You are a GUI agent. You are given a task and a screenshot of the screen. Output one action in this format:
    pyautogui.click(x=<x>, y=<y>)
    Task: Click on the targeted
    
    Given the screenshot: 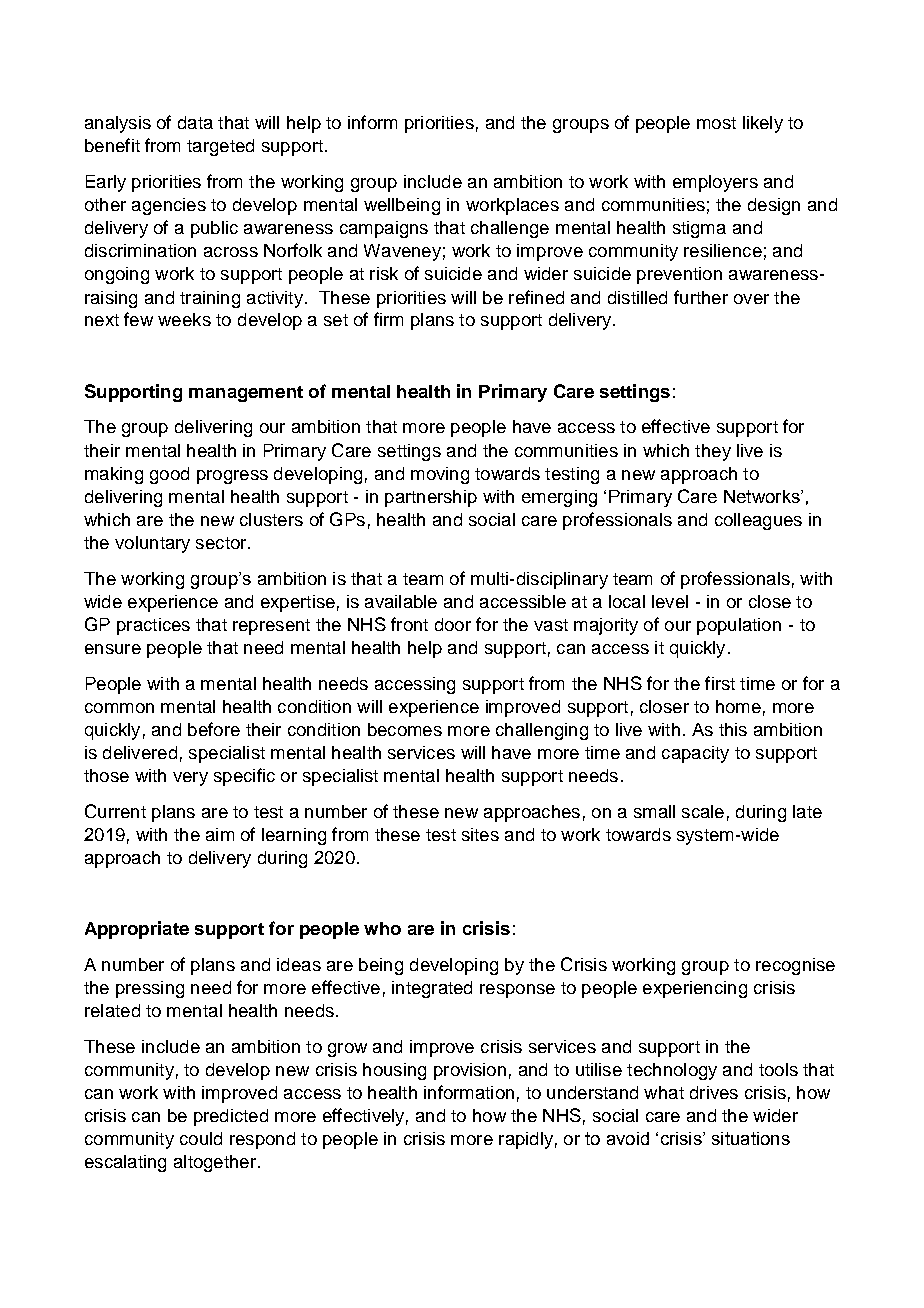 What is the action you would take?
    pyautogui.click(x=220, y=147)
